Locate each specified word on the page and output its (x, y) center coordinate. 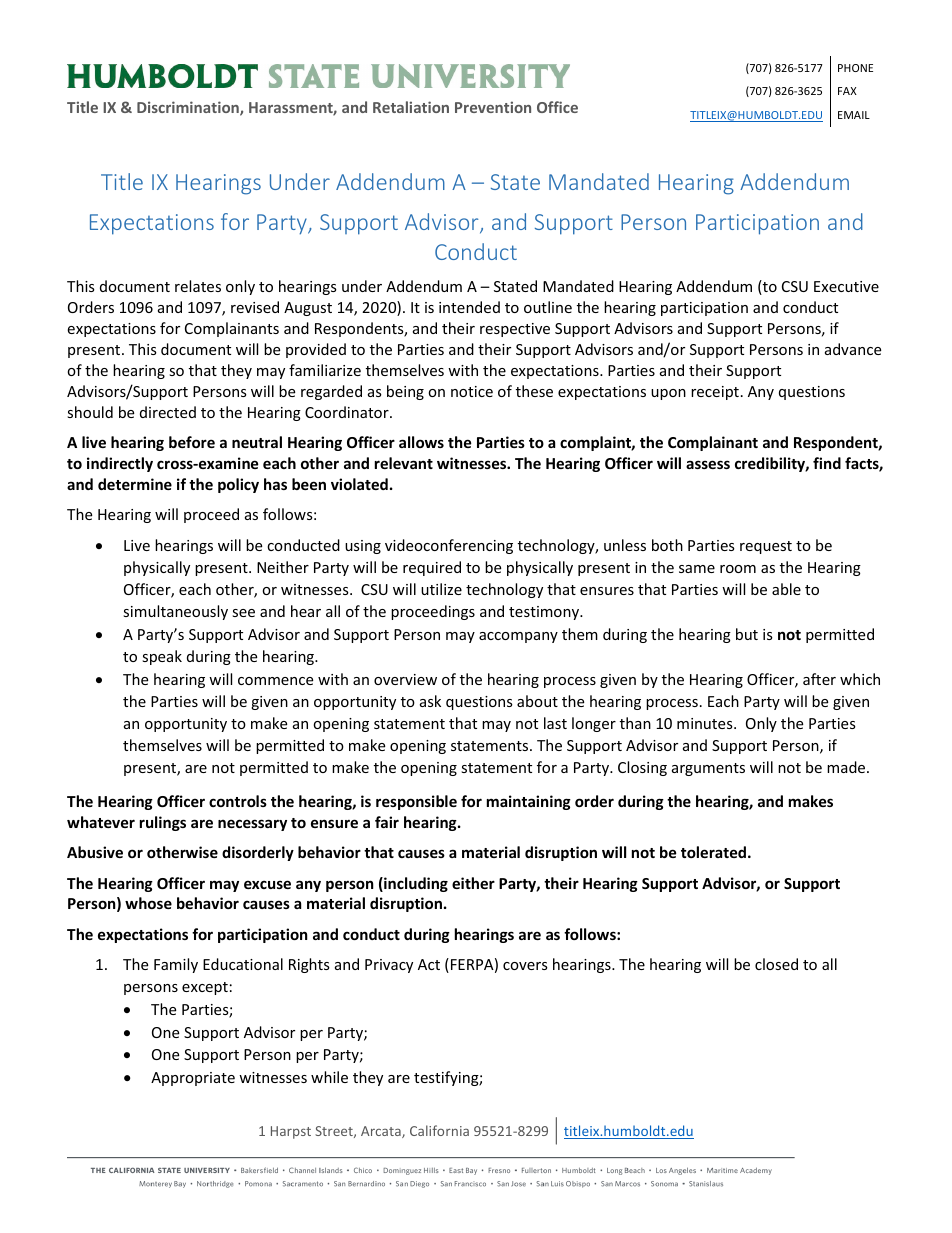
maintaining (529, 802)
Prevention (493, 107)
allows (421, 442)
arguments (708, 769)
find (827, 463)
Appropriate (193, 1079)
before (192, 442)
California (439, 1130)
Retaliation (411, 107)
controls (238, 801)
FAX (847, 91)
